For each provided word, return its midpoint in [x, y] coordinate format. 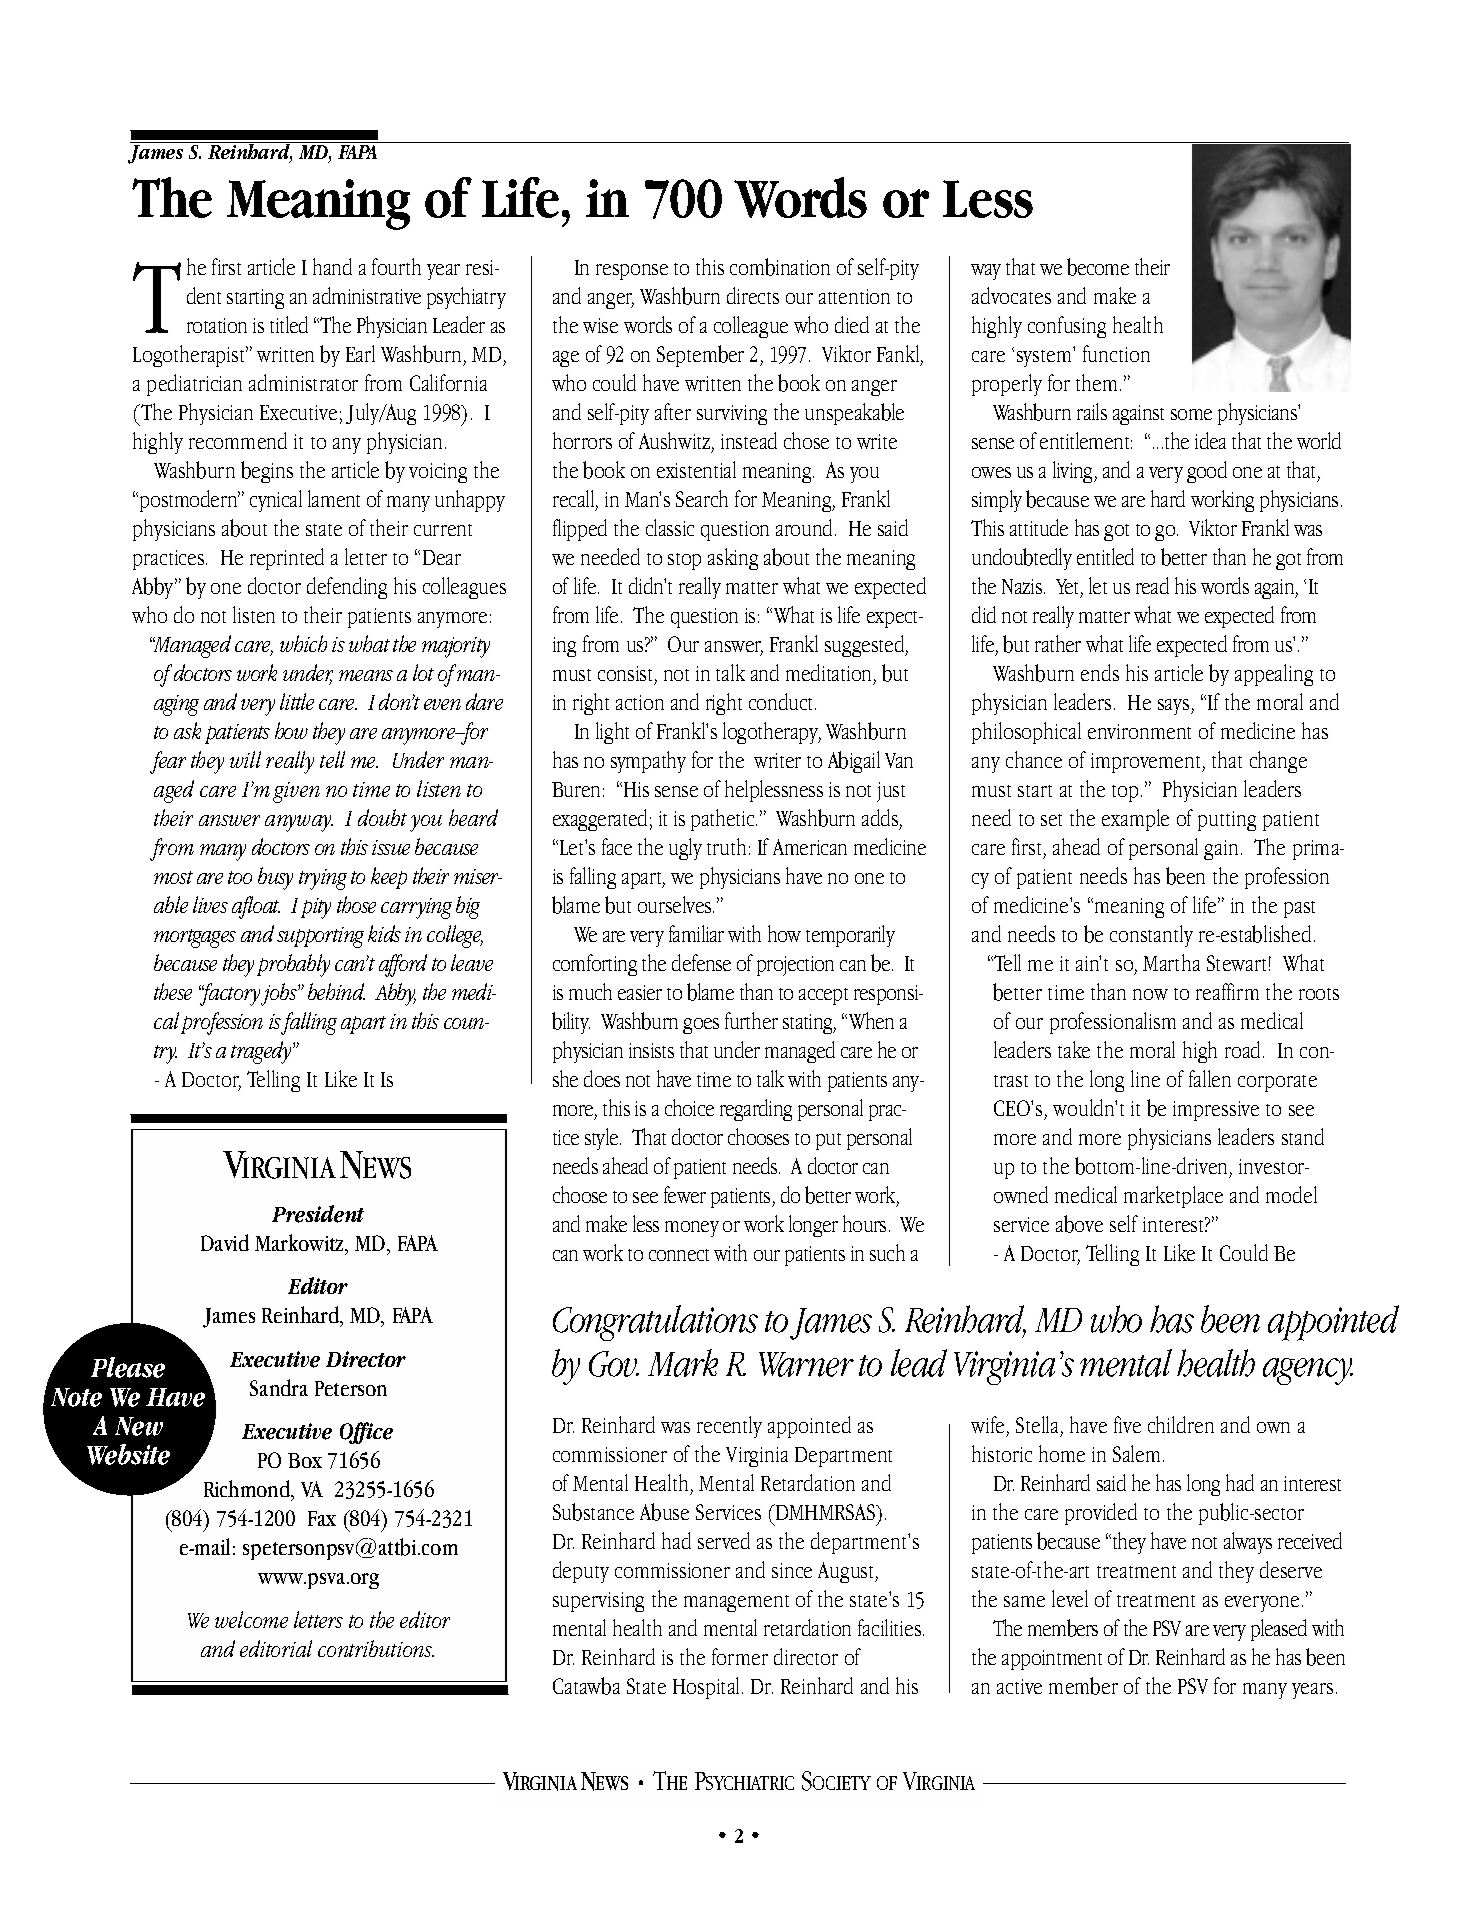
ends [1100, 672]
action [640, 702]
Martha [1171, 962]
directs [753, 295]
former [740, 1656]
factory [230, 994]
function [1116, 353]
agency [1308, 1371]
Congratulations [655, 1323]
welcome [251, 1619]
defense [701, 962]
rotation [217, 325]
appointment [1052, 1660]
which [303, 643]
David [225, 1242]
